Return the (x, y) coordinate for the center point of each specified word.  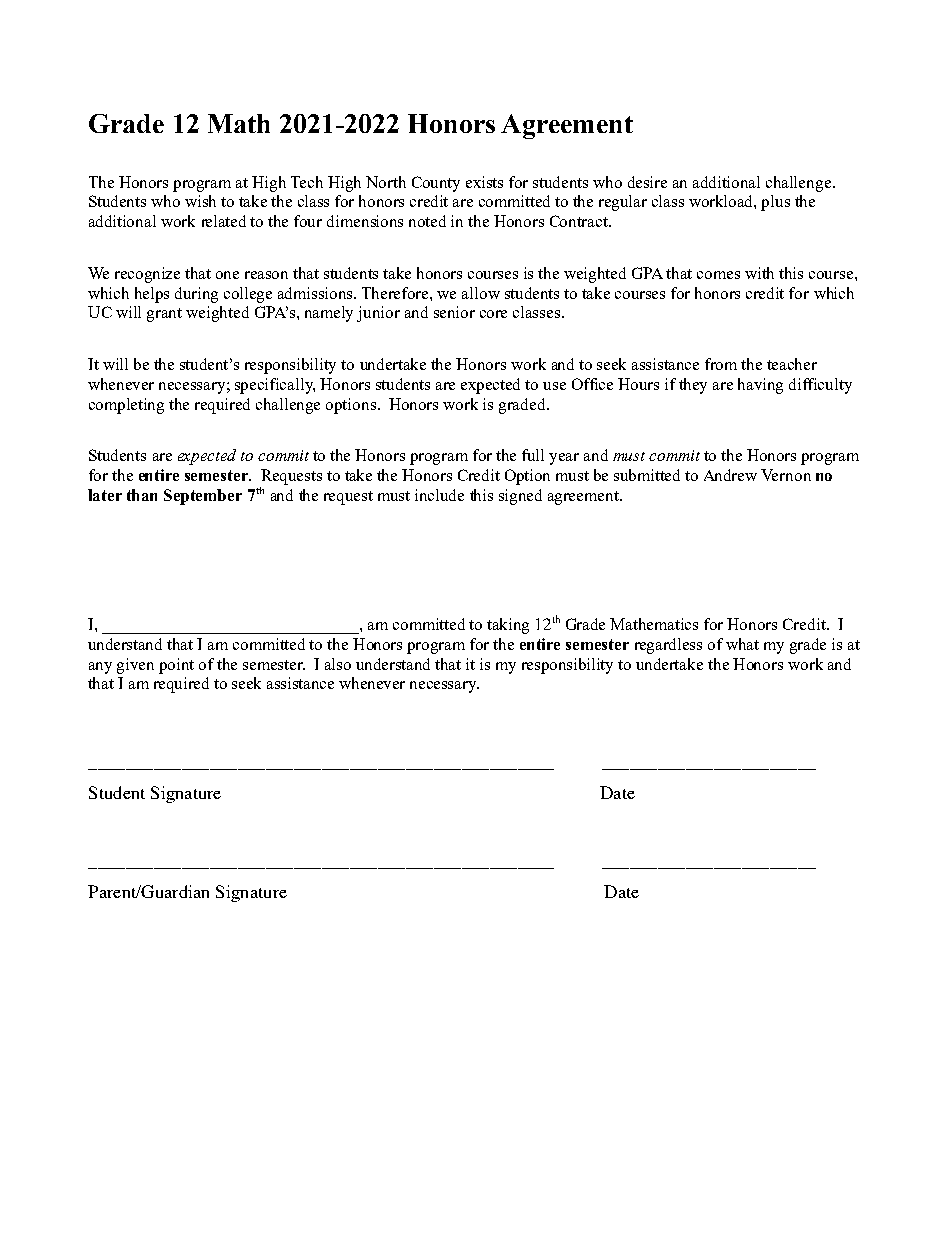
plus (775, 203)
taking (508, 626)
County (436, 184)
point (176, 666)
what (742, 644)
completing (126, 406)
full (533, 455)
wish (200, 201)
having (760, 386)
